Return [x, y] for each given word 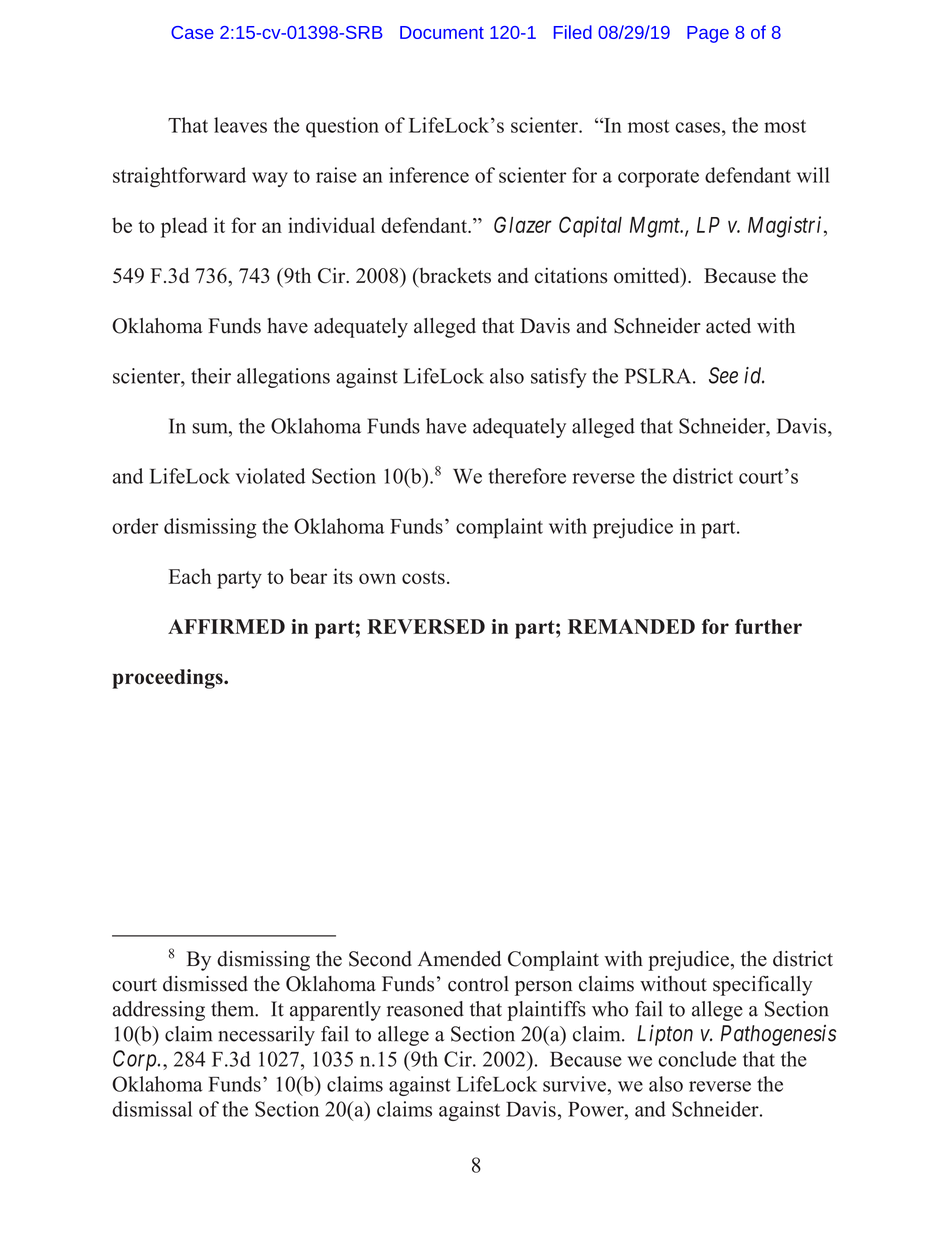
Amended [459, 959]
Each [190, 576]
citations [571, 275]
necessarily [266, 1036]
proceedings [168, 679]
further [768, 626]
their [211, 376]
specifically [762, 985]
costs [423, 577]
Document [442, 32]
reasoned [425, 1009]
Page [708, 34]
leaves [240, 125]
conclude [697, 1059]
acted [728, 326]
